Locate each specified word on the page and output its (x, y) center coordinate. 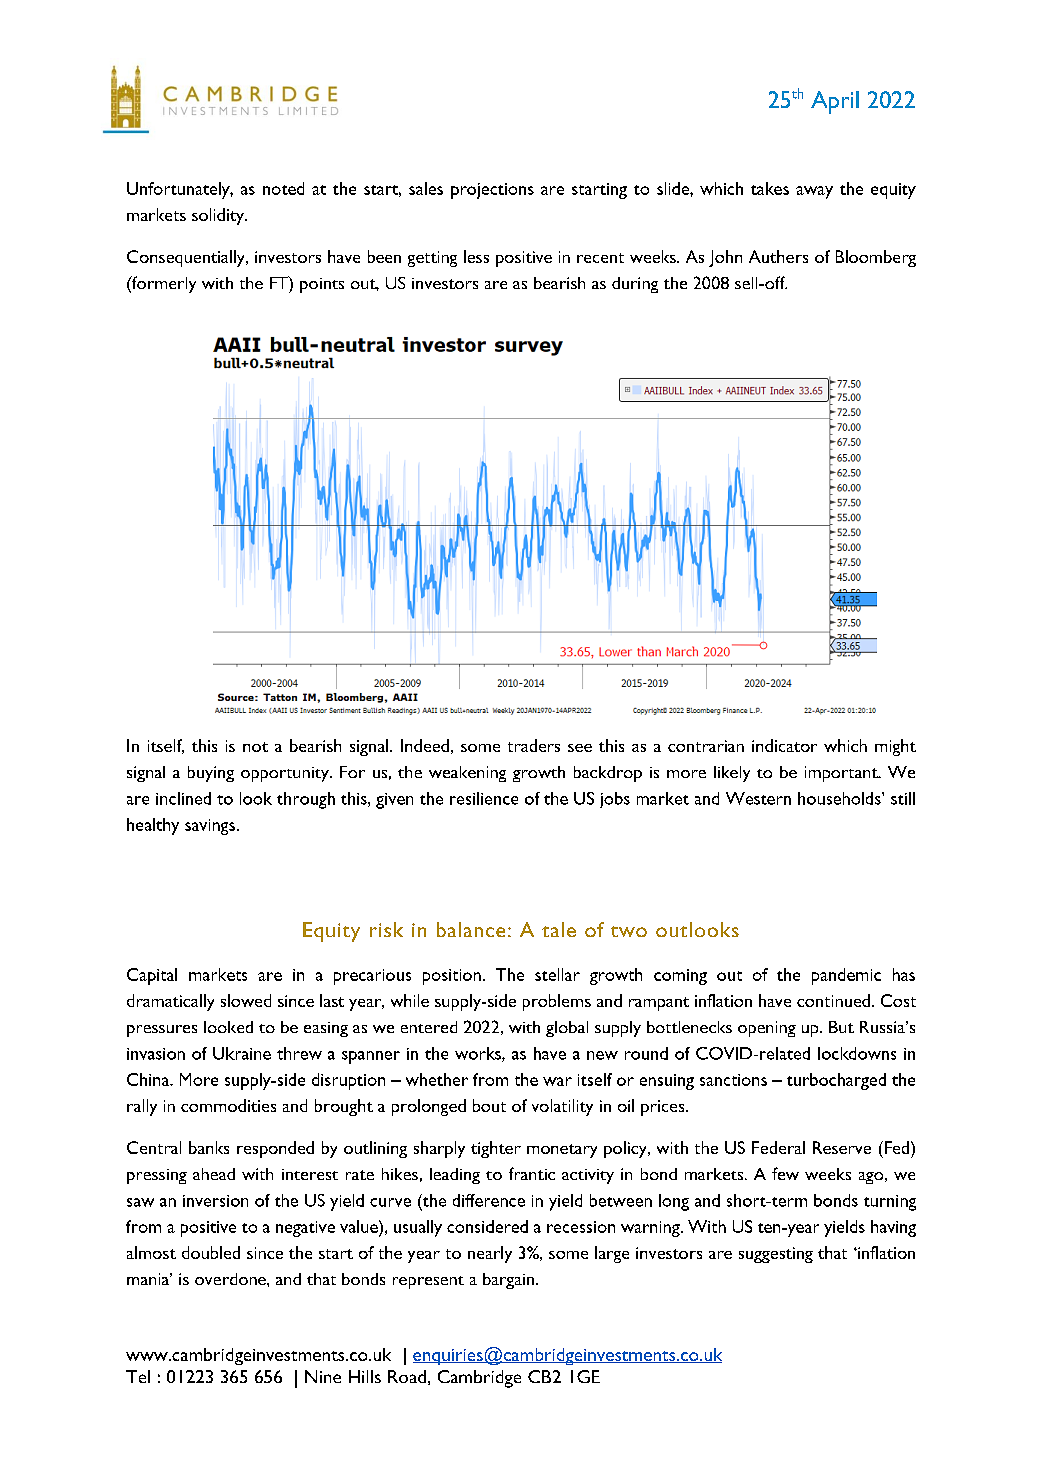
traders (534, 745)
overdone (231, 1279)
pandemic (846, 976)
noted (283, 188)
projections (492, 191)
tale (559, 929)
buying (211, 774)
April (835, 102)
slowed (246, 1000)
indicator (784, 745)
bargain (508, 1281)
